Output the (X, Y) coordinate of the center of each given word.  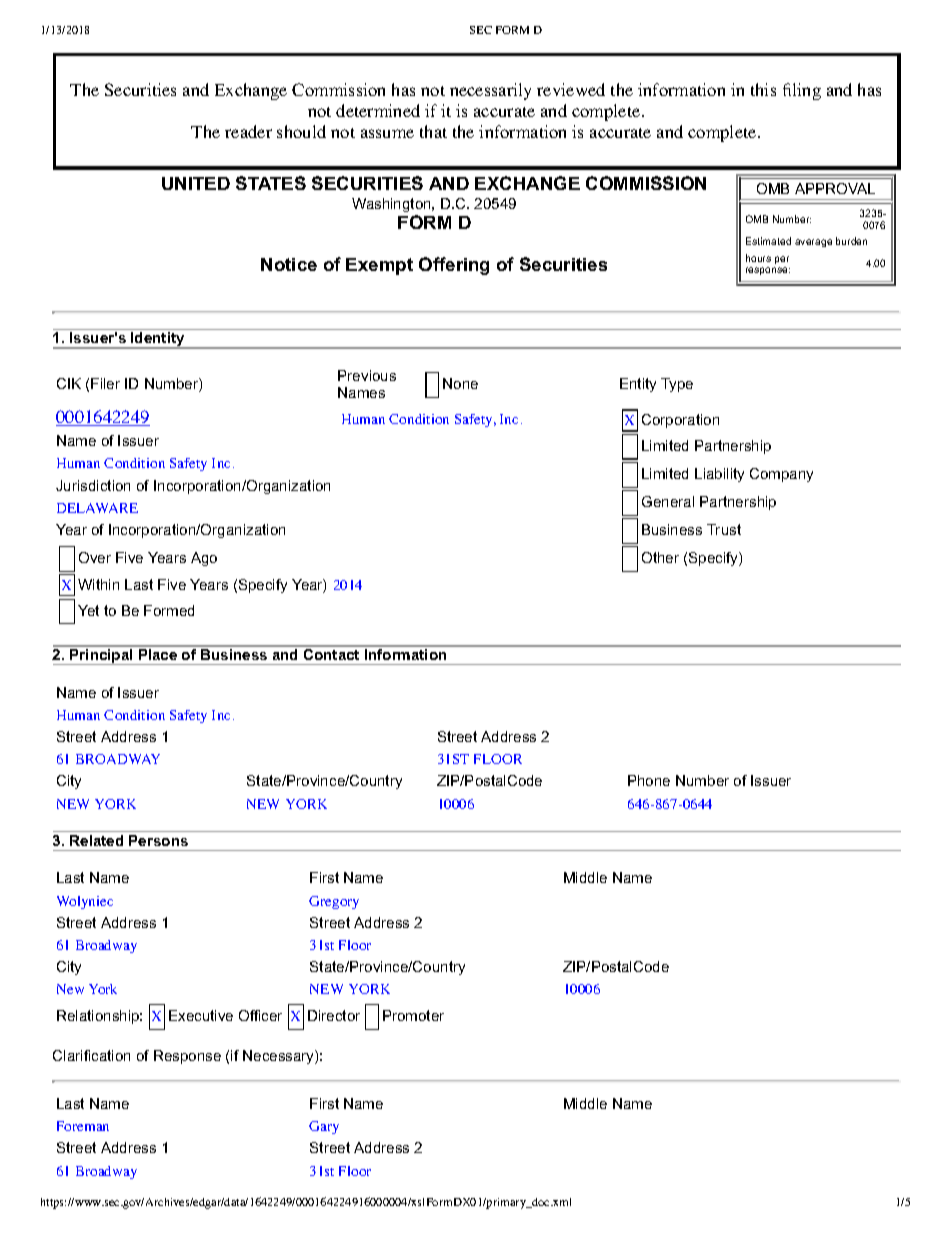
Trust (724, 529)
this (763, 89)
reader (248, 131)
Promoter (413, 1015)
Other (660, 557)
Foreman (83, 1126)
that (433, 131)
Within (98, 584)
